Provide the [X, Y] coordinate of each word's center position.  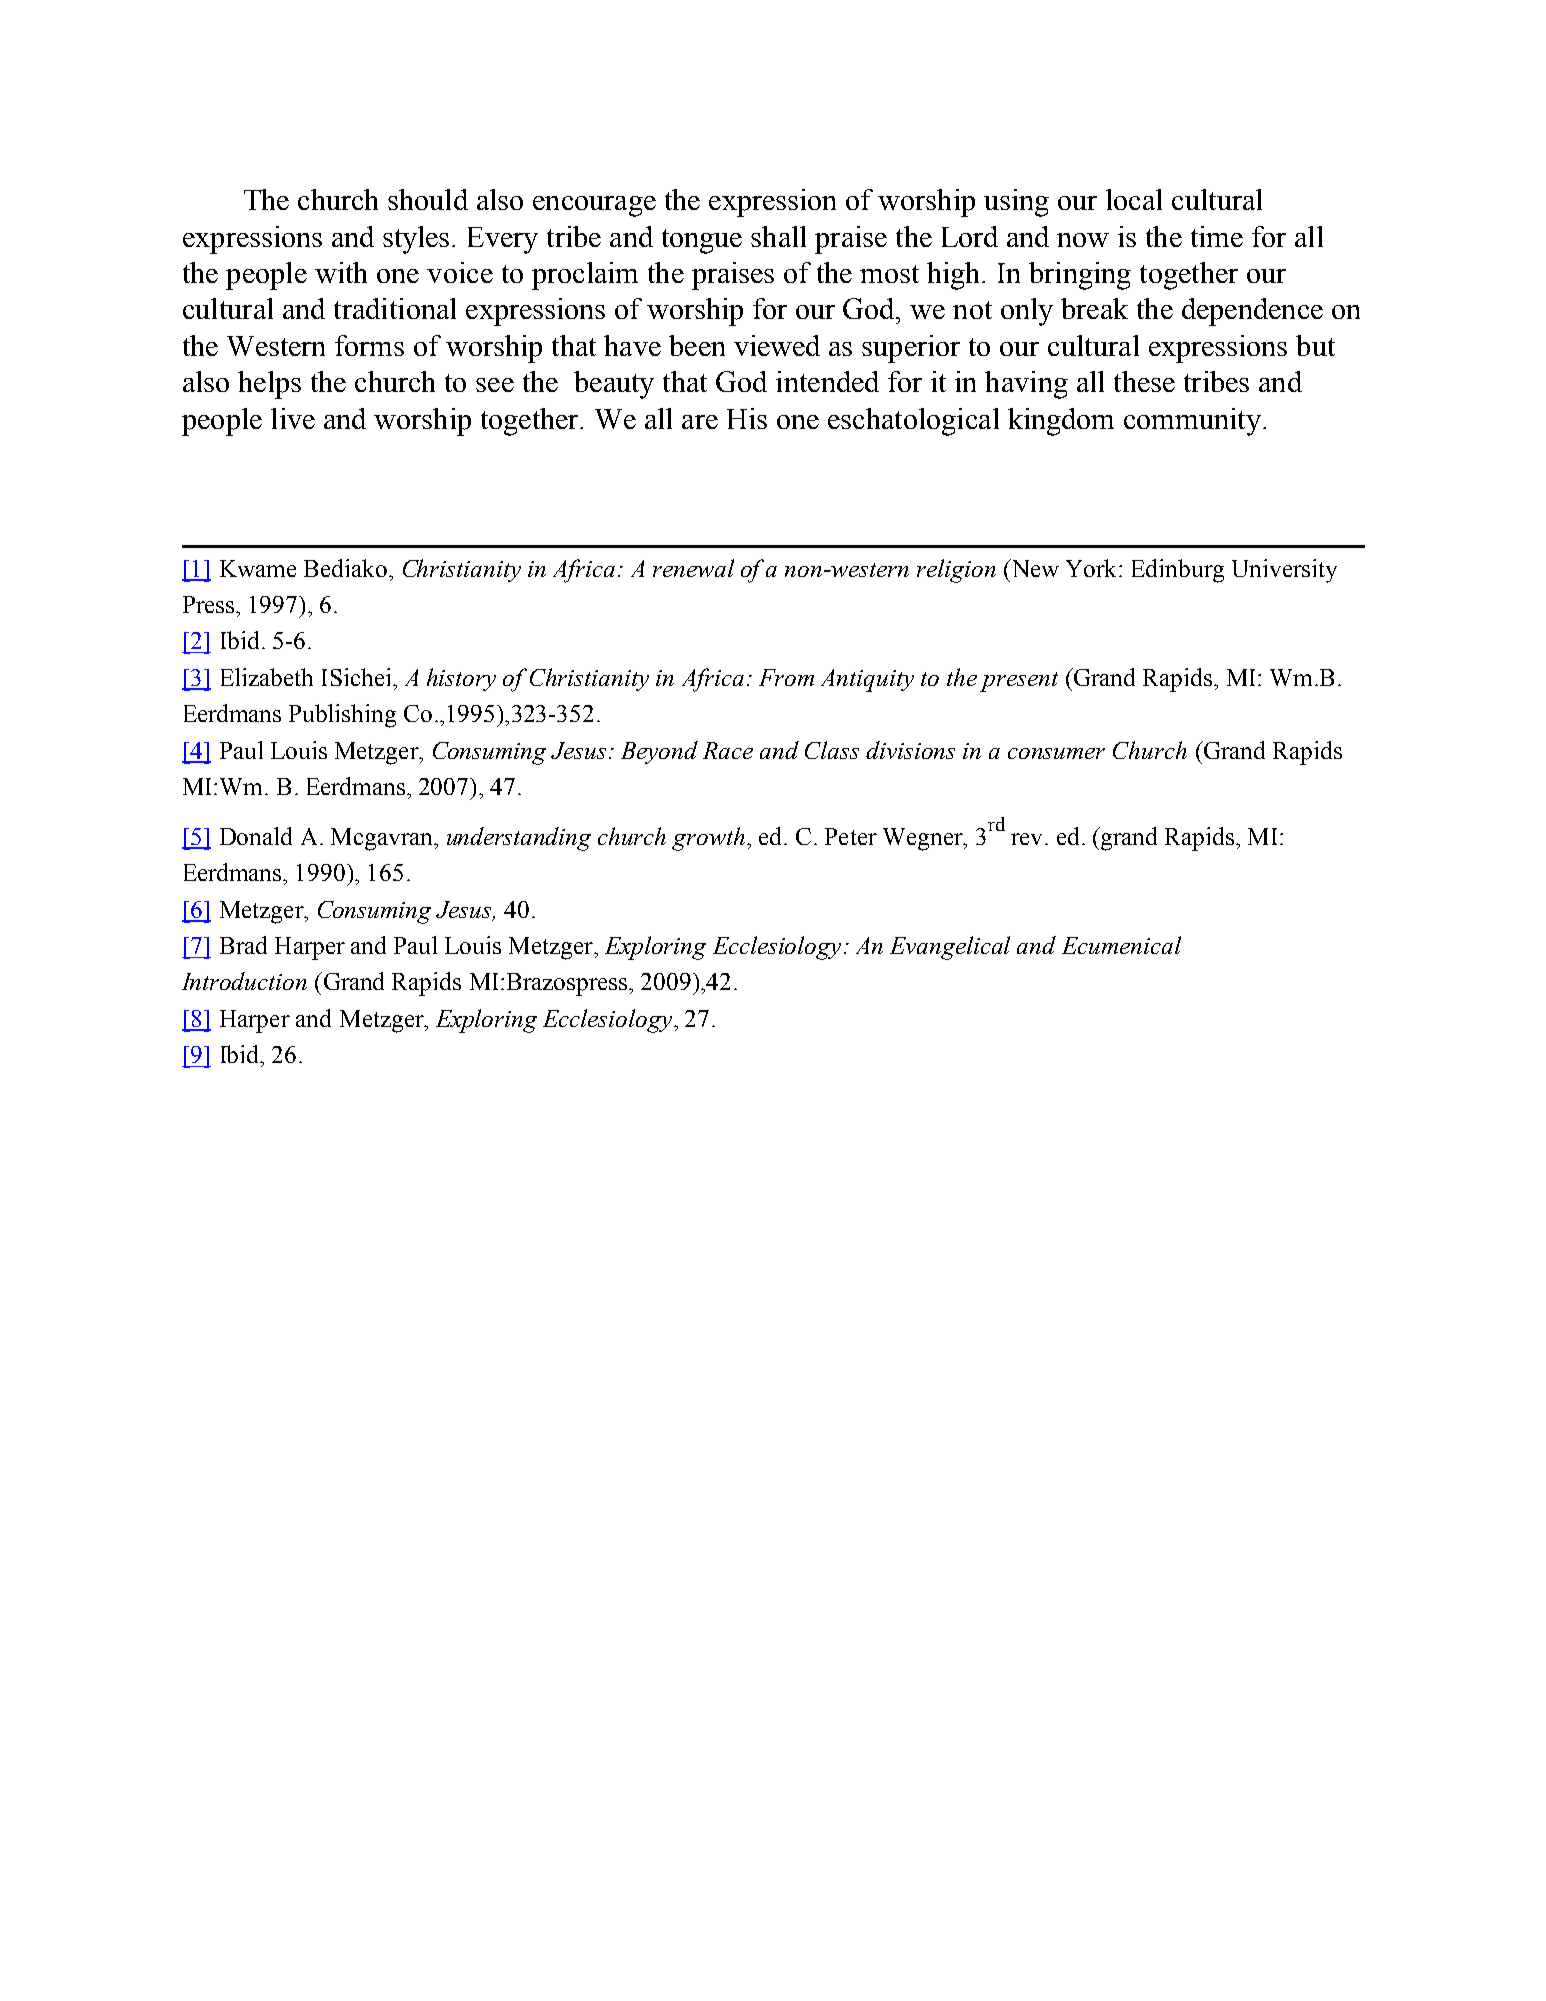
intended [827, 381]
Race [728, 750]
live [293, 418]
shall [778, 236]
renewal [693, 568]
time [1217, 236]
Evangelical [950, 948]
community [1192, 422]
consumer [1056, 753]
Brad [243, 945]
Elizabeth [267, 677]
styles [418, 240]
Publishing [342, 716]
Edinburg [1178, 571]
